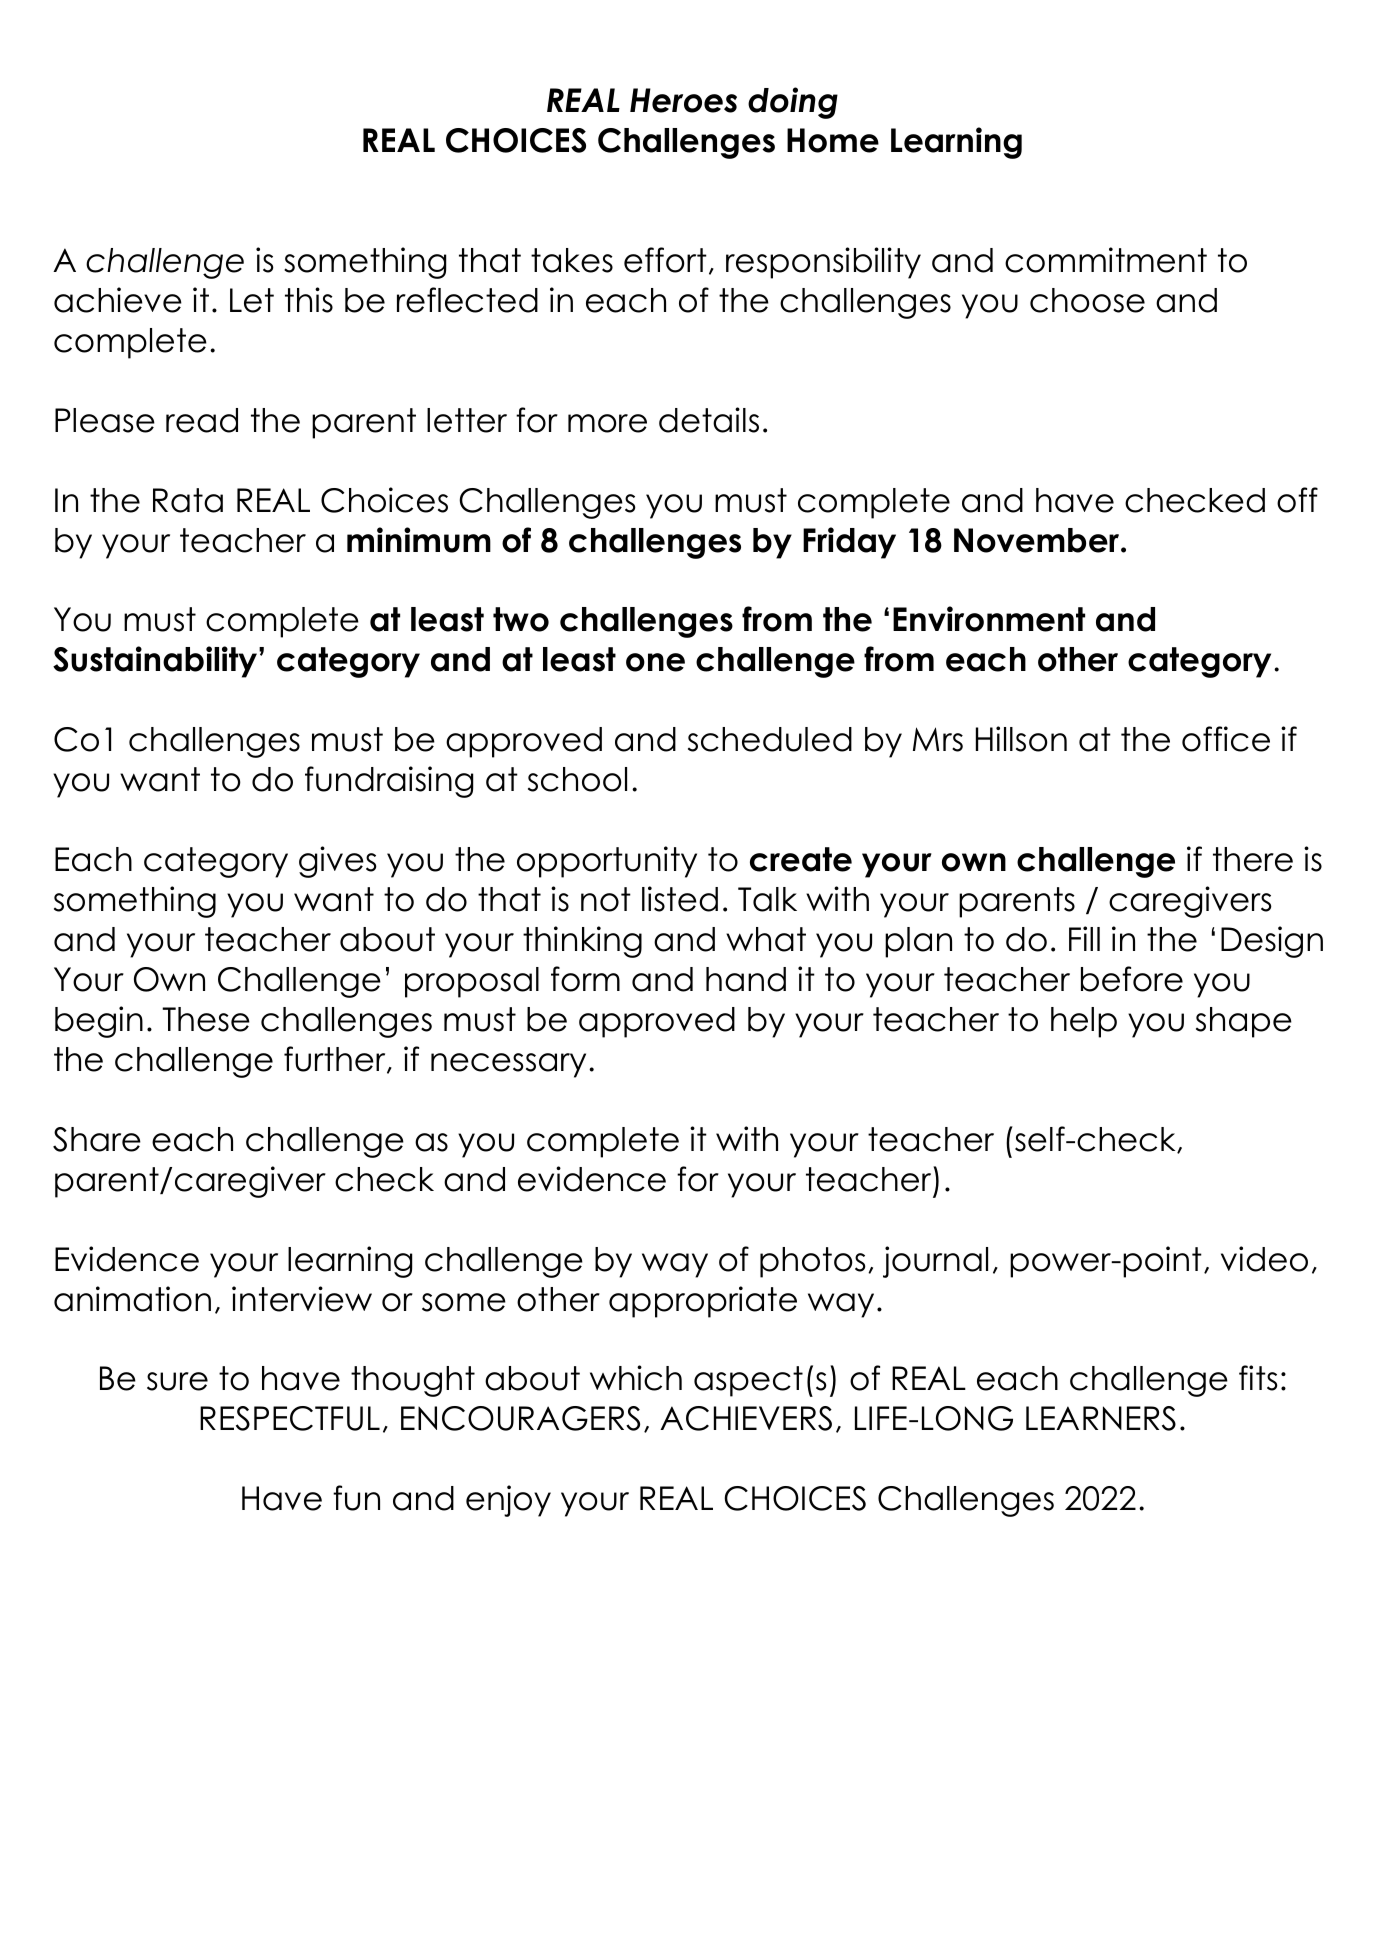 The width and height of the document is (1385, 1959). I want to click on help, so click(1084, 1022).
